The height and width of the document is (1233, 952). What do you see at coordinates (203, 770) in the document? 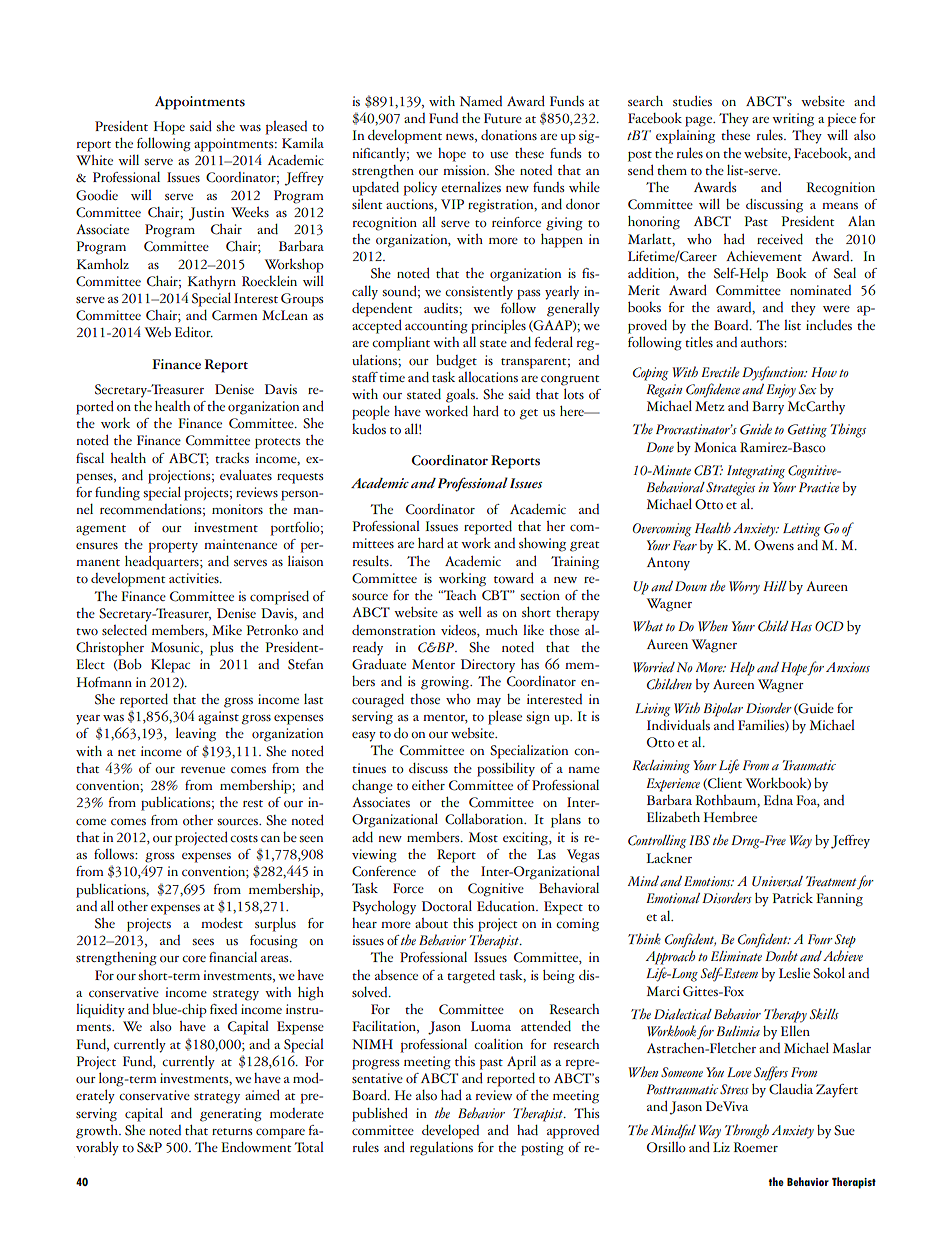
I see `revenue` at bounding box center [203, 770].
